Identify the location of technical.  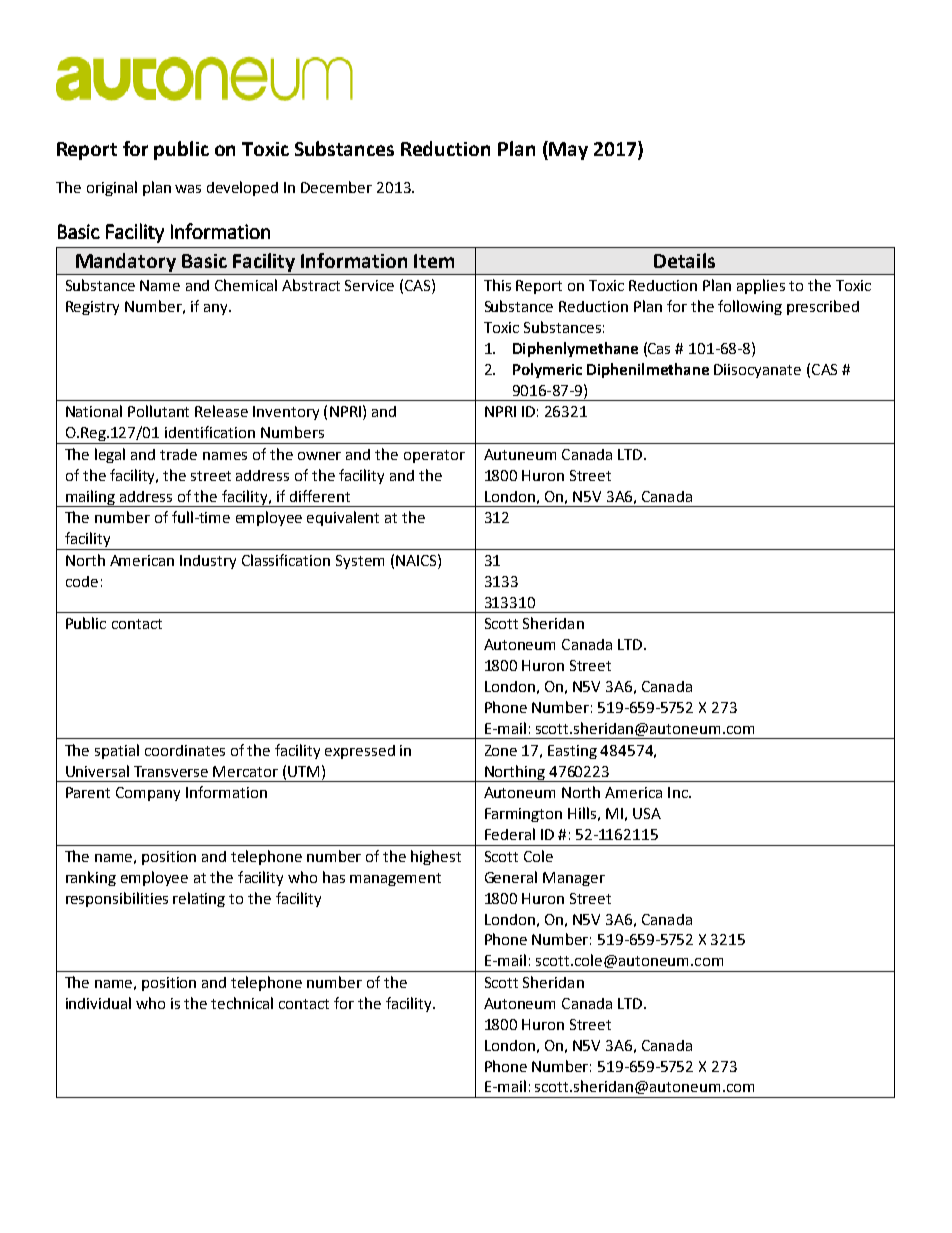
(242, 1003).
